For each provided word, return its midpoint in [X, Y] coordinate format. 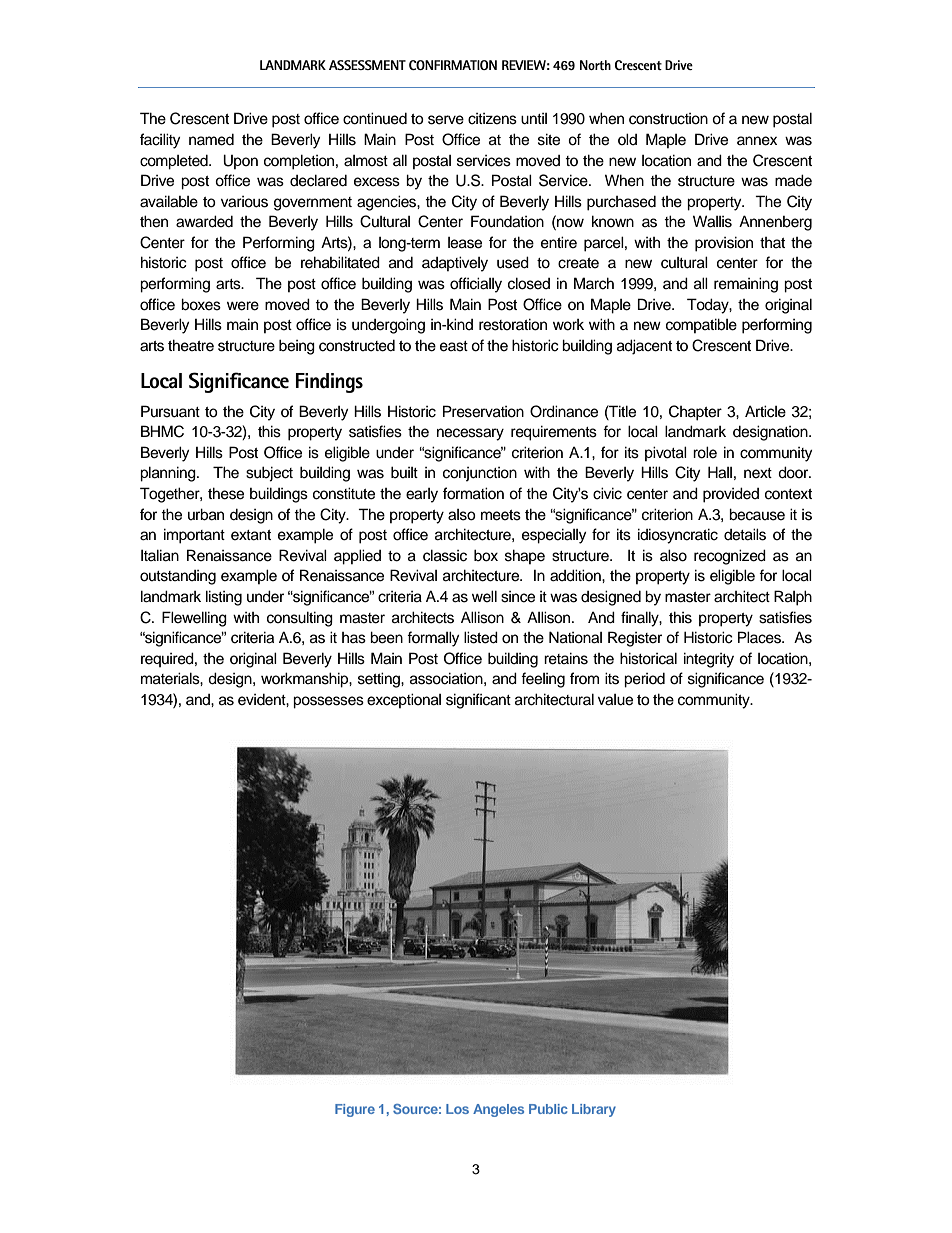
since [518, 597]
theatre [191, 345]
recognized [730, 557]
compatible [701, 325]
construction [668, 119]
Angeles [498, 1110]
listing [224, 598]
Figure [355, 1110]
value [615, 700]
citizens [492, 119]
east [454, 346]
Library [594, 1110]
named [211, 140]
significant [478, 701]
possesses [328, 702]
